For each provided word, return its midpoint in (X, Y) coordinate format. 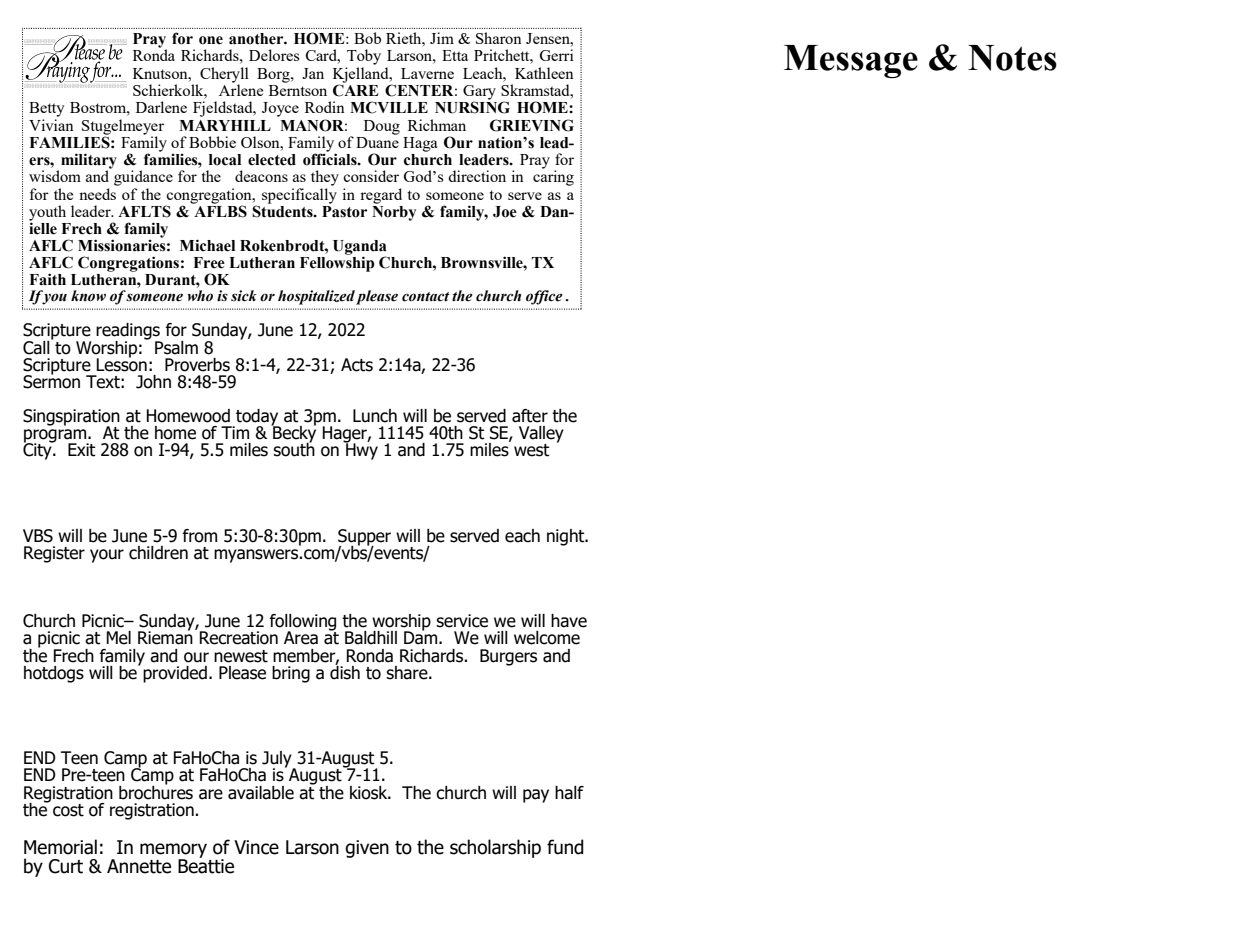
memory (173, 851)
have (569, 621)
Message (851, 61)
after (530, 416)
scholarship (495, 848)
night (567, 537)
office (544, 297)
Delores (274, 55)
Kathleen (544, 73)
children (158, 553)
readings (128, 332)
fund (565, 847)
